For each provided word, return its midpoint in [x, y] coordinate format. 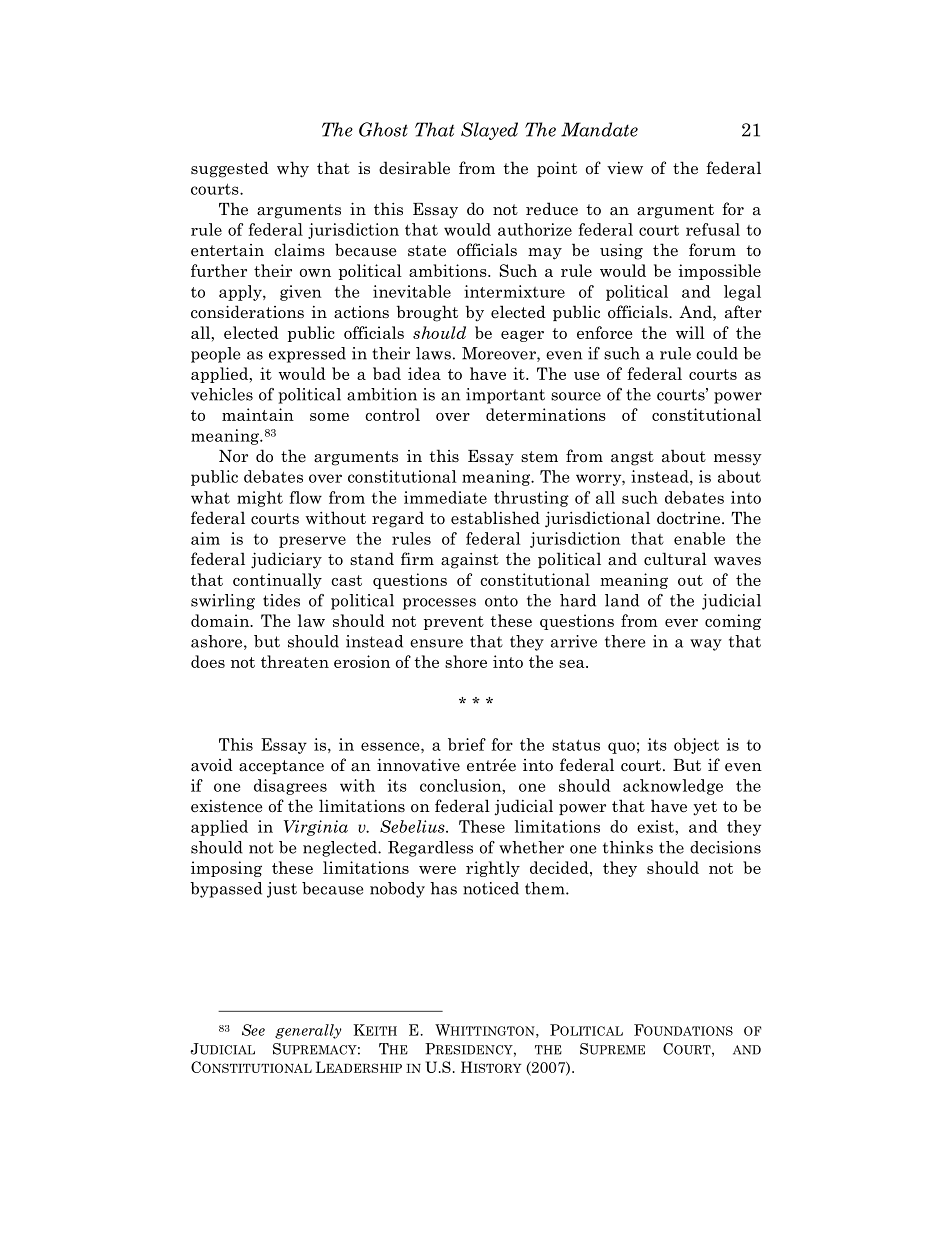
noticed [491, 888]
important [505, 396]
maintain [258, 414]
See [253, 1030]
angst [632, 458]
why [293, 169]
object [696, 746]
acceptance [281, 767]
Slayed [489, 131]
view [625, 168]
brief [467, 744]
